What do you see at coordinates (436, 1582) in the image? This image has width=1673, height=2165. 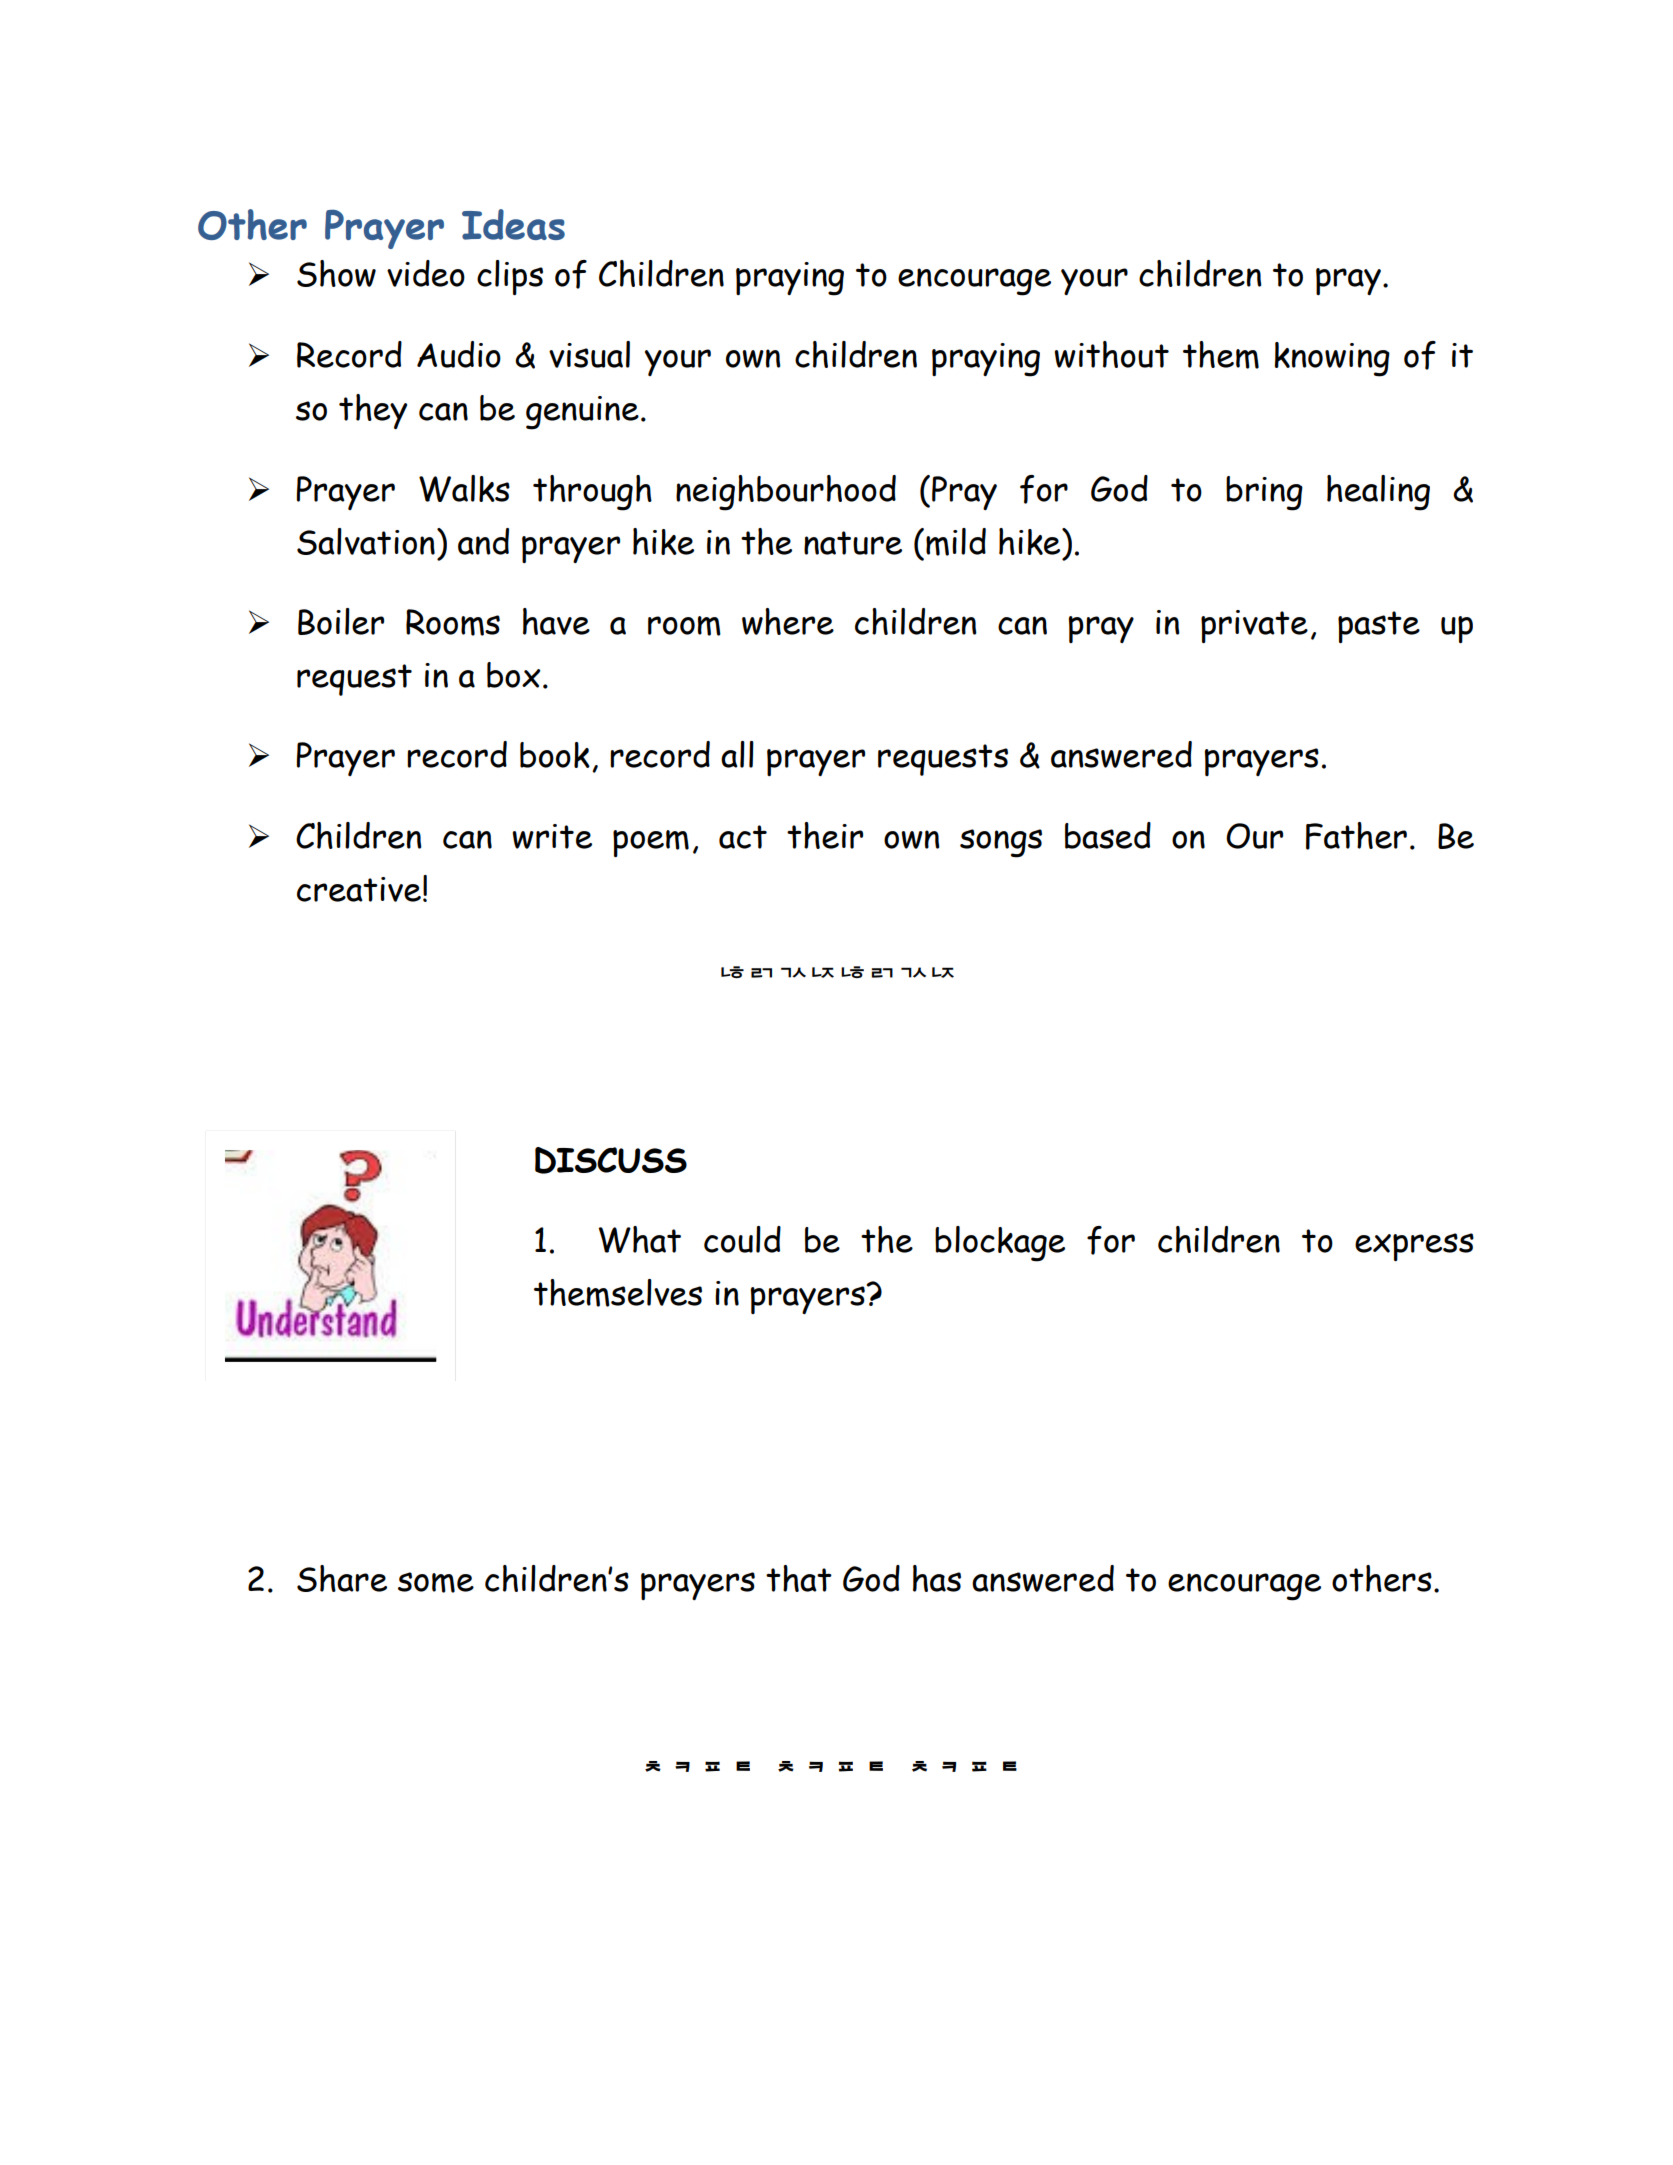 I see `some` at bounding box center [436, 1582].
